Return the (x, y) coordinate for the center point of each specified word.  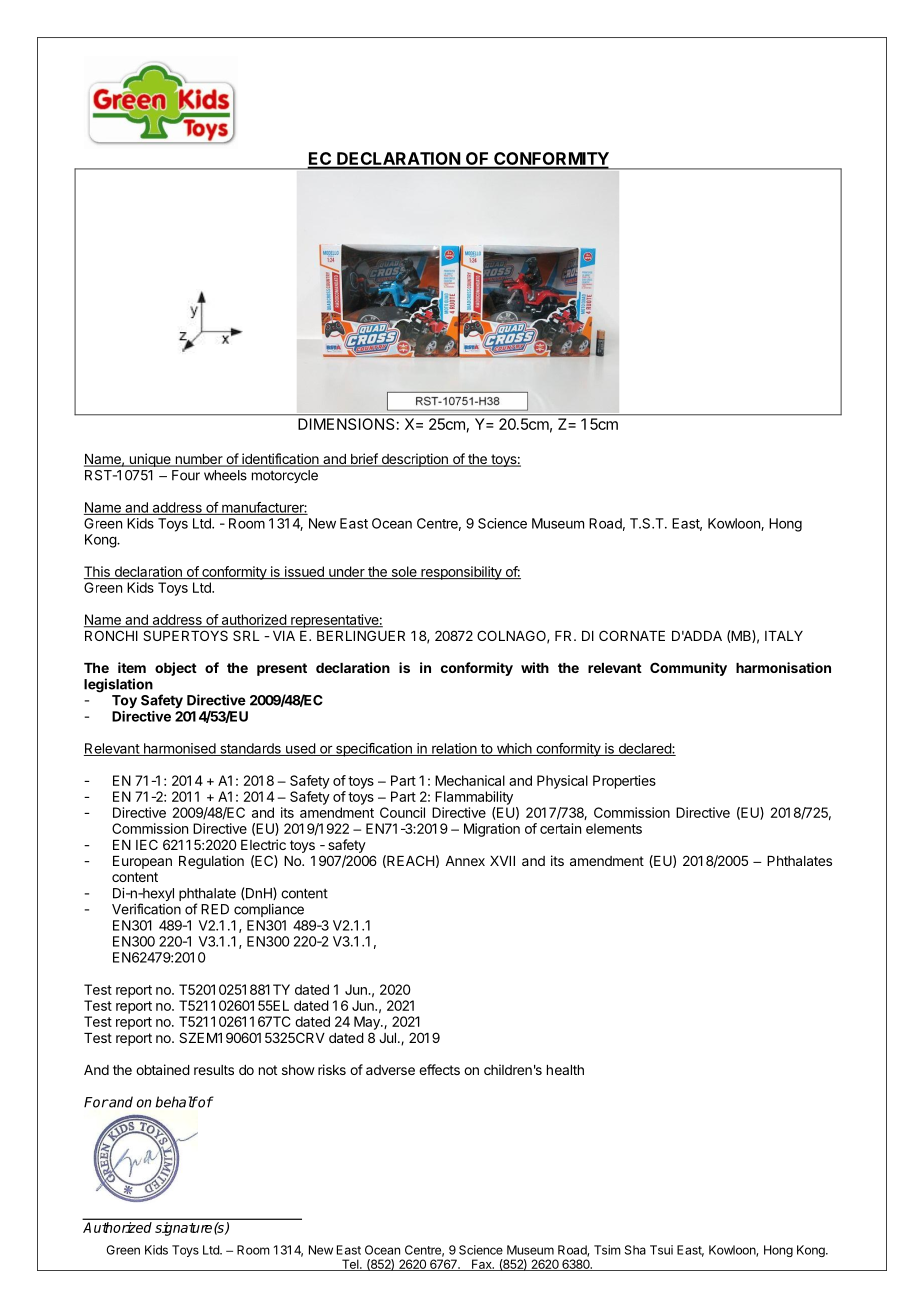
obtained (163, 1069)
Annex (465, 861)
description (414, 460)
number (199, 460)
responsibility (461, 573)
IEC (147, 844)
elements (614, 828)
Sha (635, 1250)
